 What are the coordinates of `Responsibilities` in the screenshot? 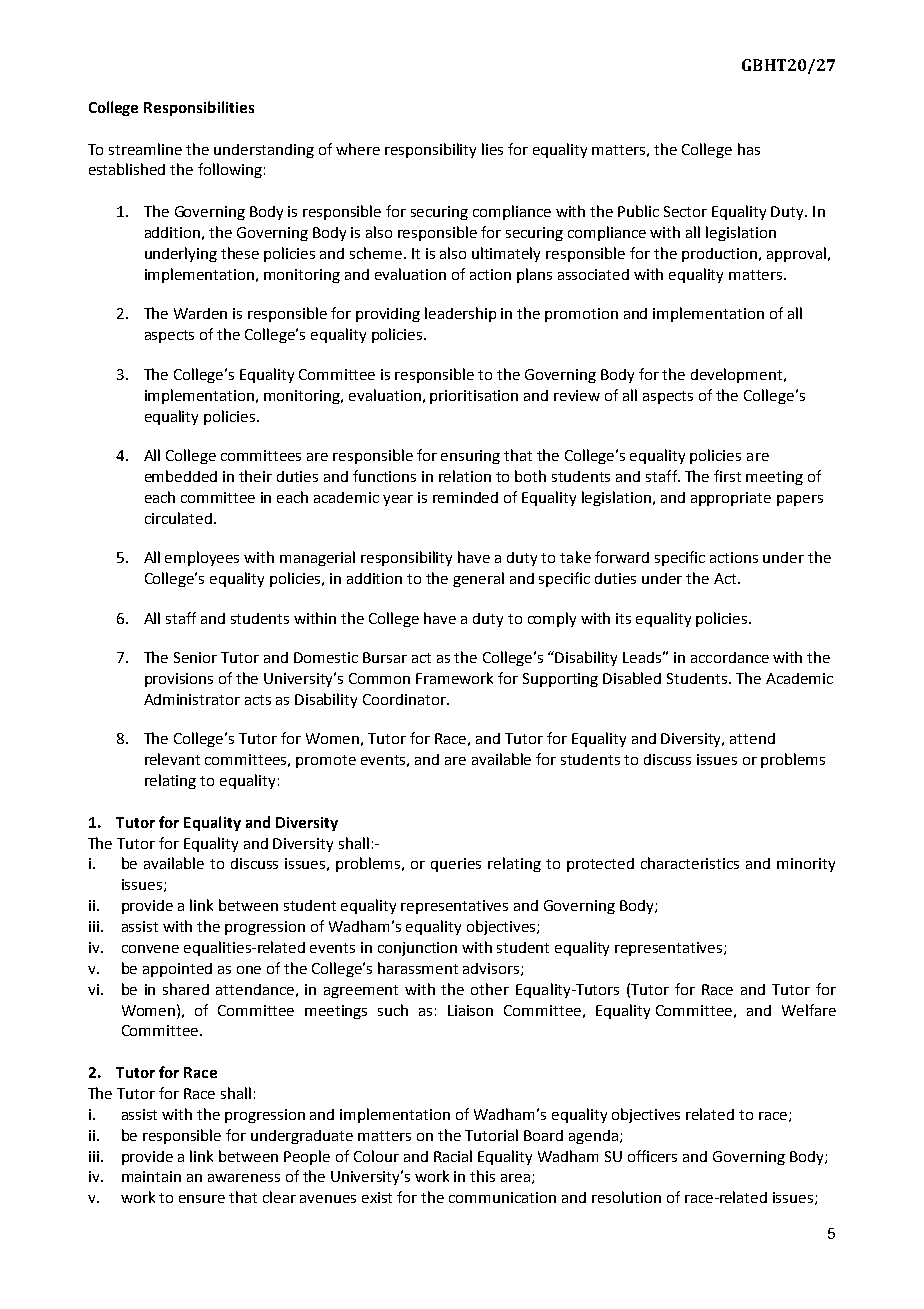 It's located at (199, 108).
